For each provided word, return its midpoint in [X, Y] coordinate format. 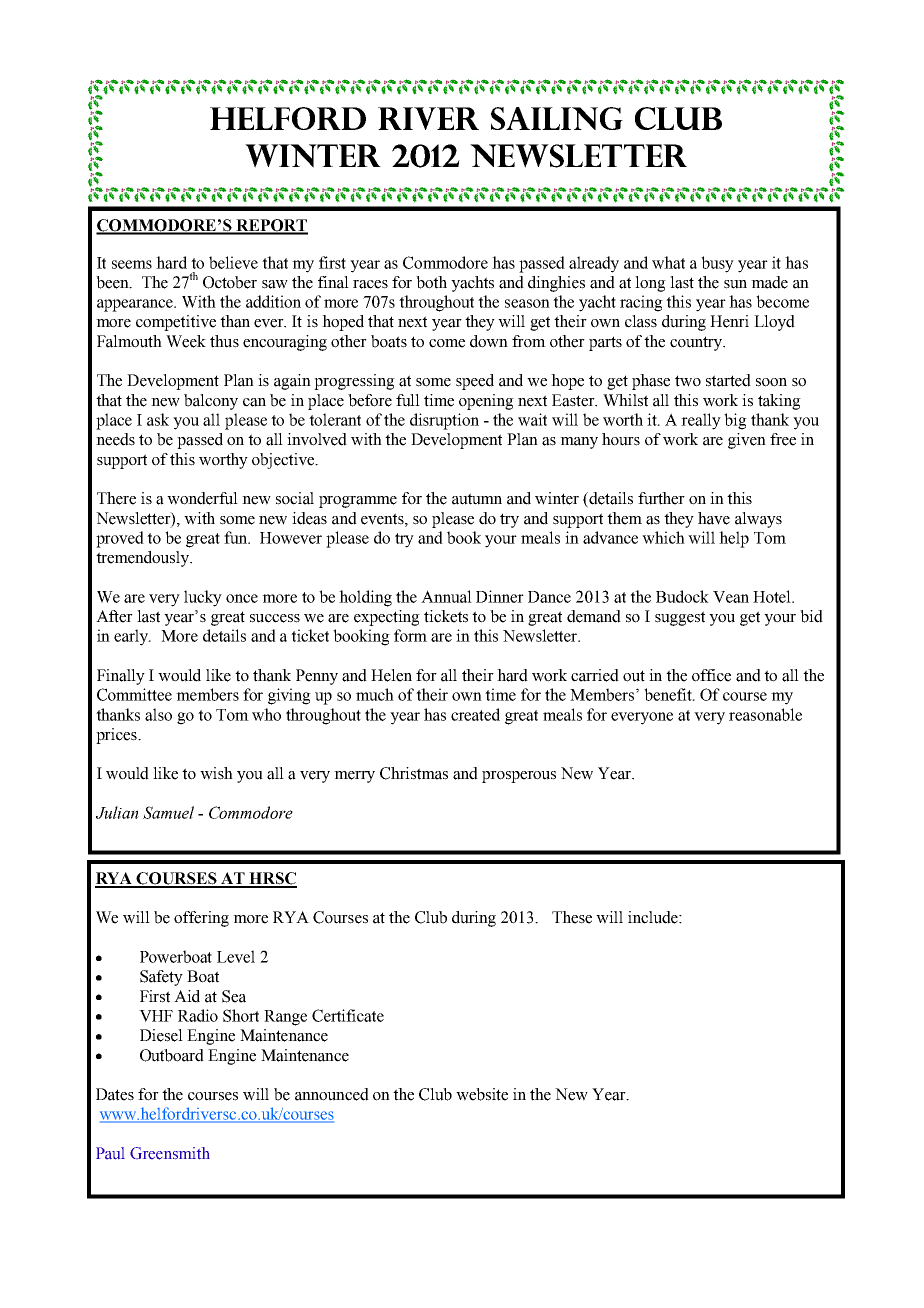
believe [233, 262]
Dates [115, 1094]
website [482, 1094]
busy [717, 264]
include [654, 917]
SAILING [557, 118]
